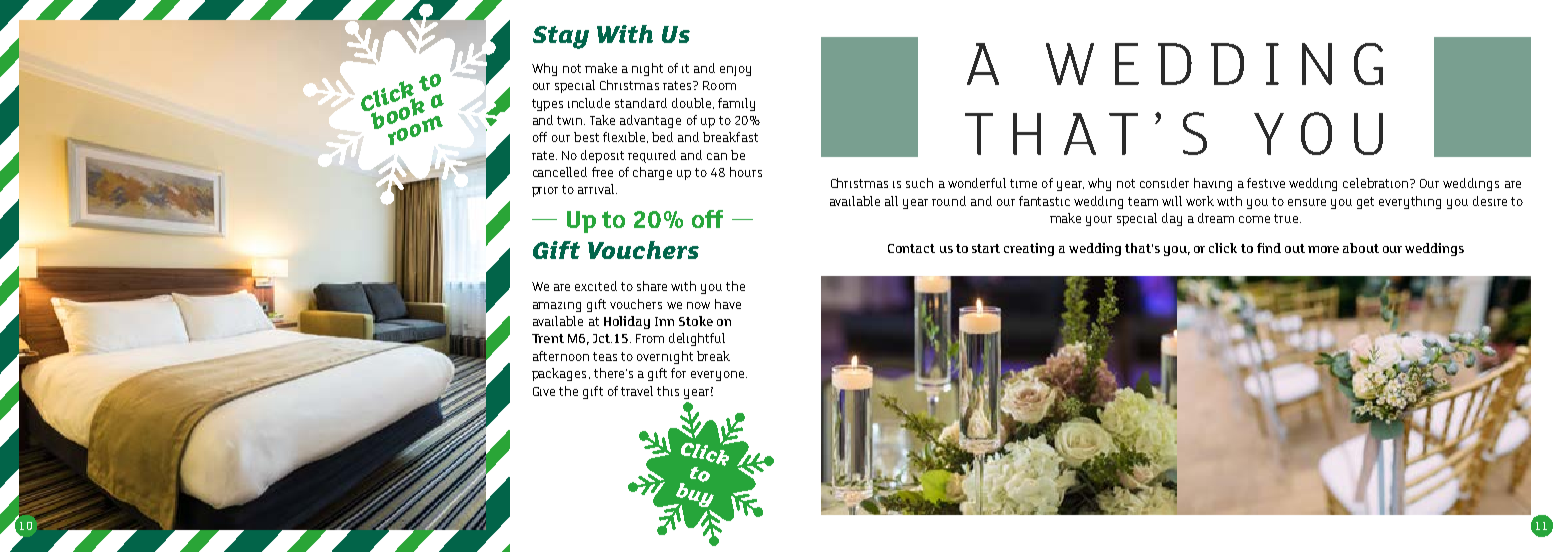  I want to click on have, so click(728, 304).
